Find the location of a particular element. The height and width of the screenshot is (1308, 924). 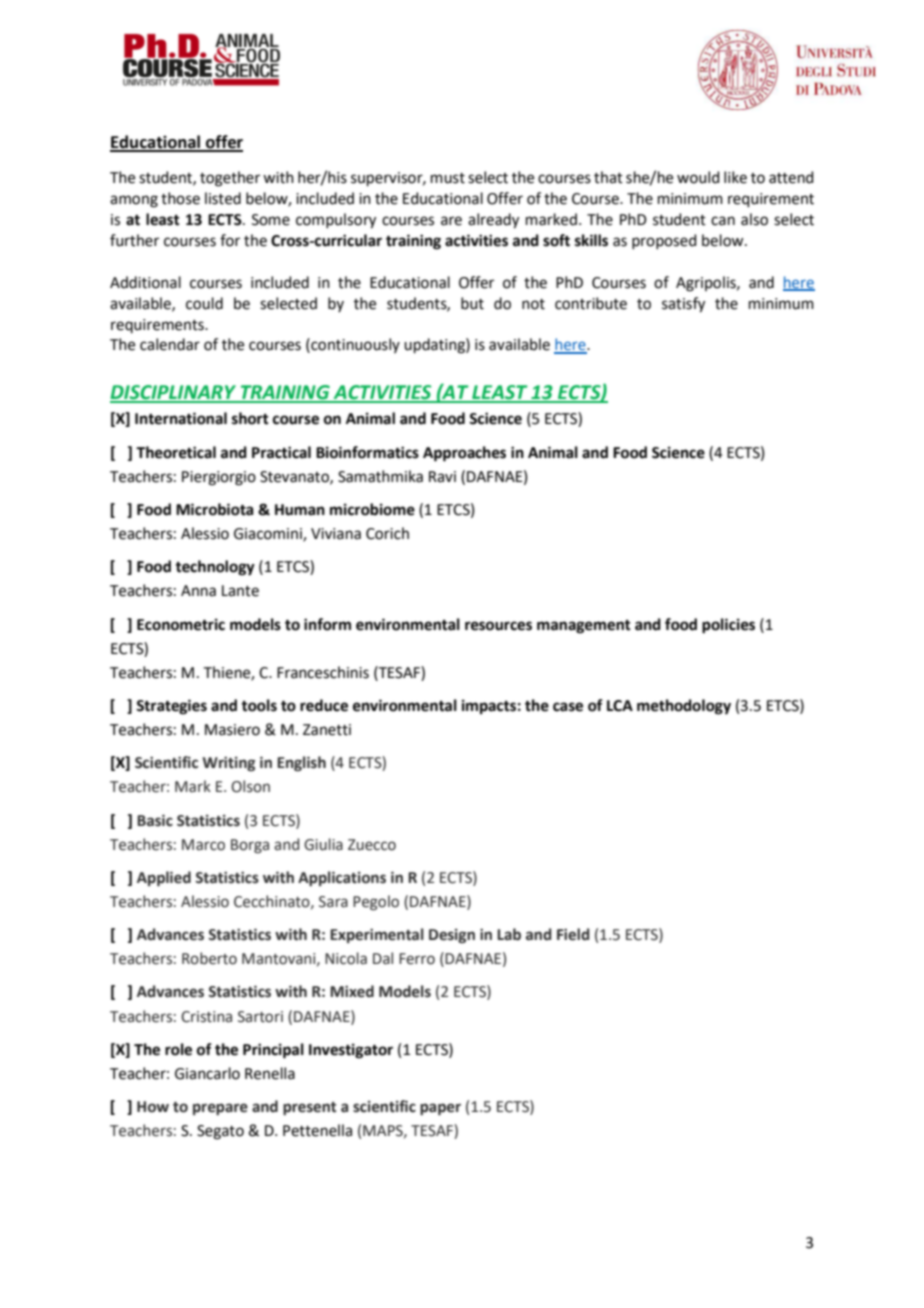

Field is located at coordinates (573, 934).
